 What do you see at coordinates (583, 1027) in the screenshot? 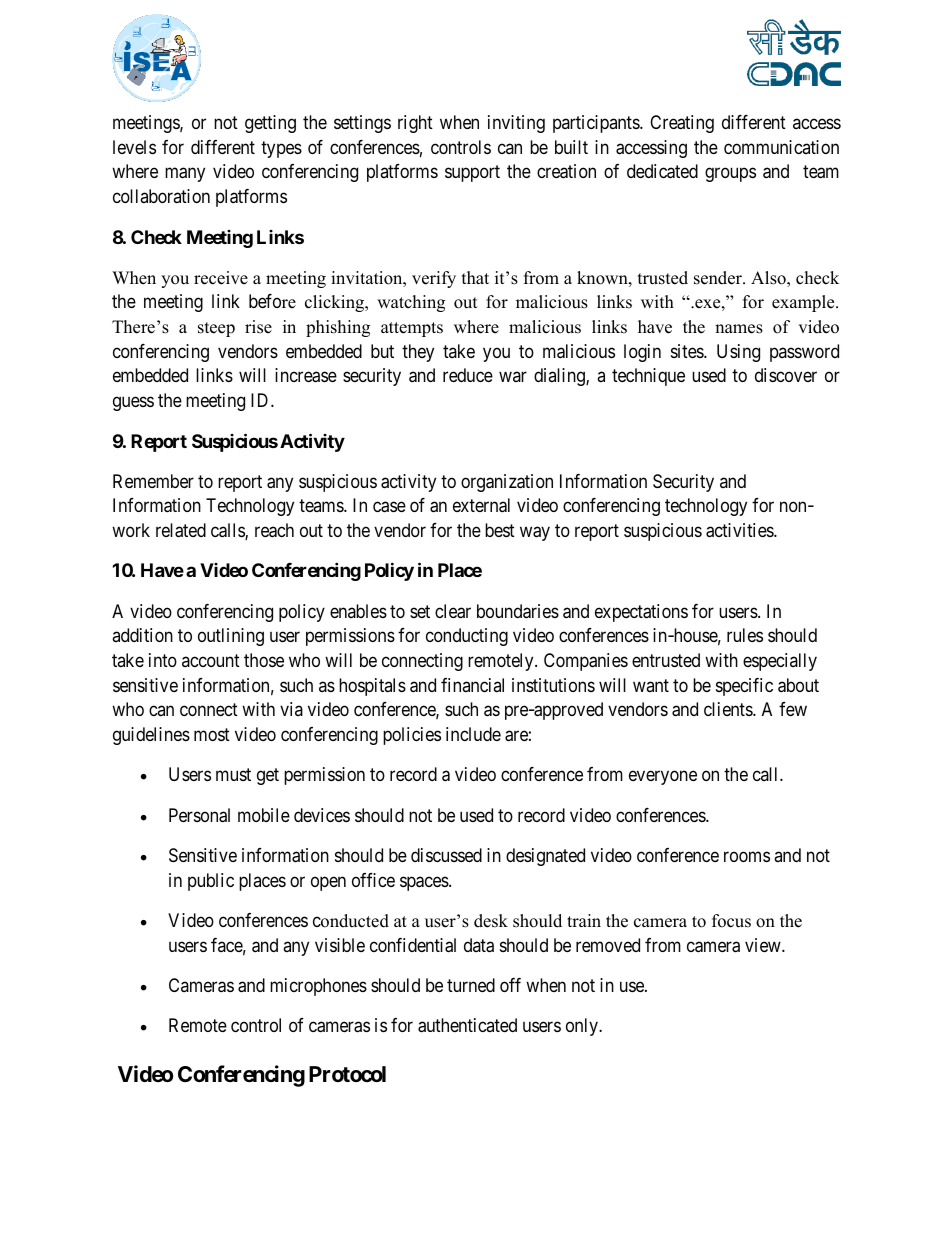
I see `only` at bounding box center [583, 1027].
